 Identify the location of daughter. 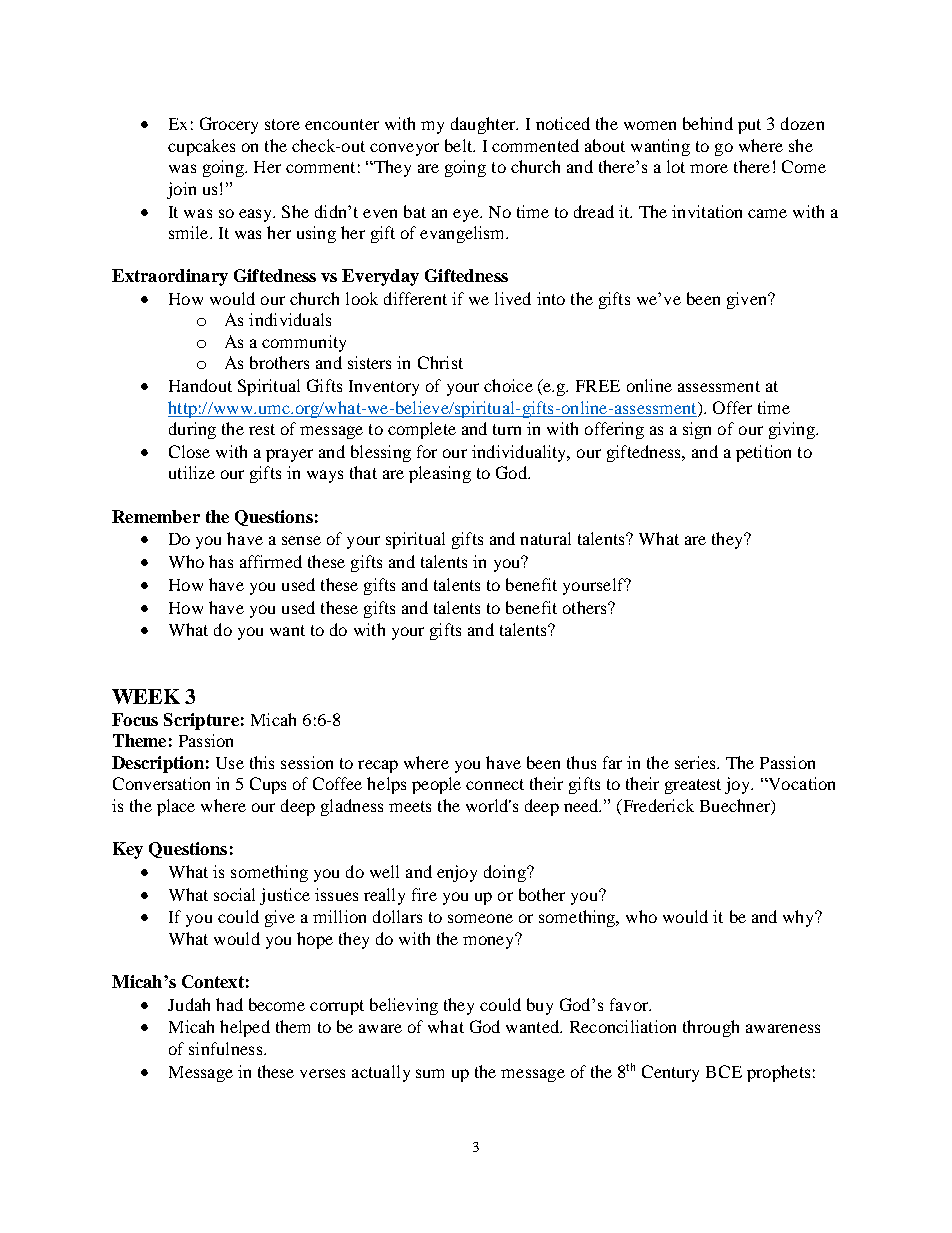
(484, 125).
